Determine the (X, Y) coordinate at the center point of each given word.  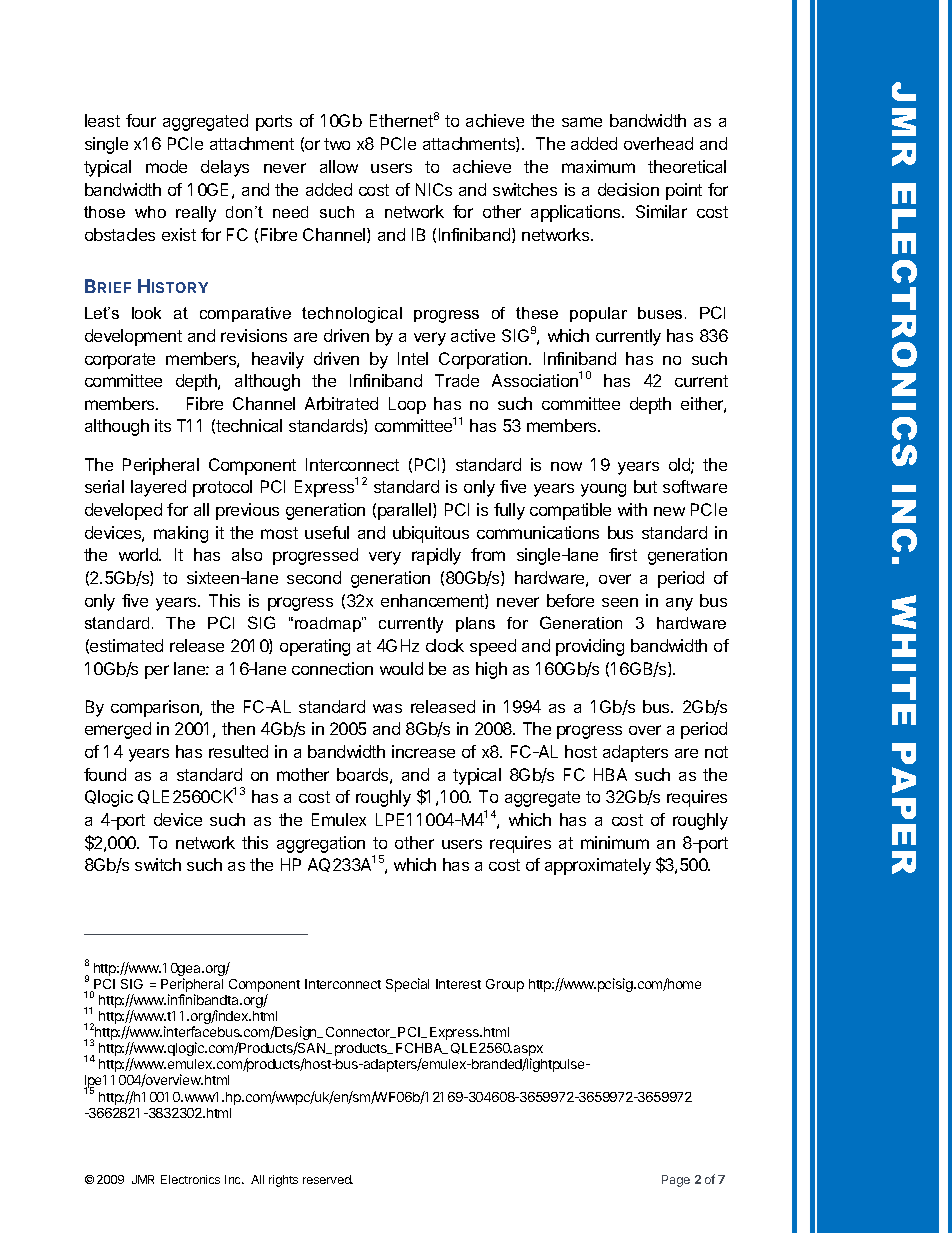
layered (158, 488)
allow (339, 166)
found (105, 774)
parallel (404, 511)
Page (676, 1181)
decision (628, 189)
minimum (615, 842)
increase (423, 751)
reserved (328, 1179)
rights (283, 1181)
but (645, 486)
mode (166, 166)
